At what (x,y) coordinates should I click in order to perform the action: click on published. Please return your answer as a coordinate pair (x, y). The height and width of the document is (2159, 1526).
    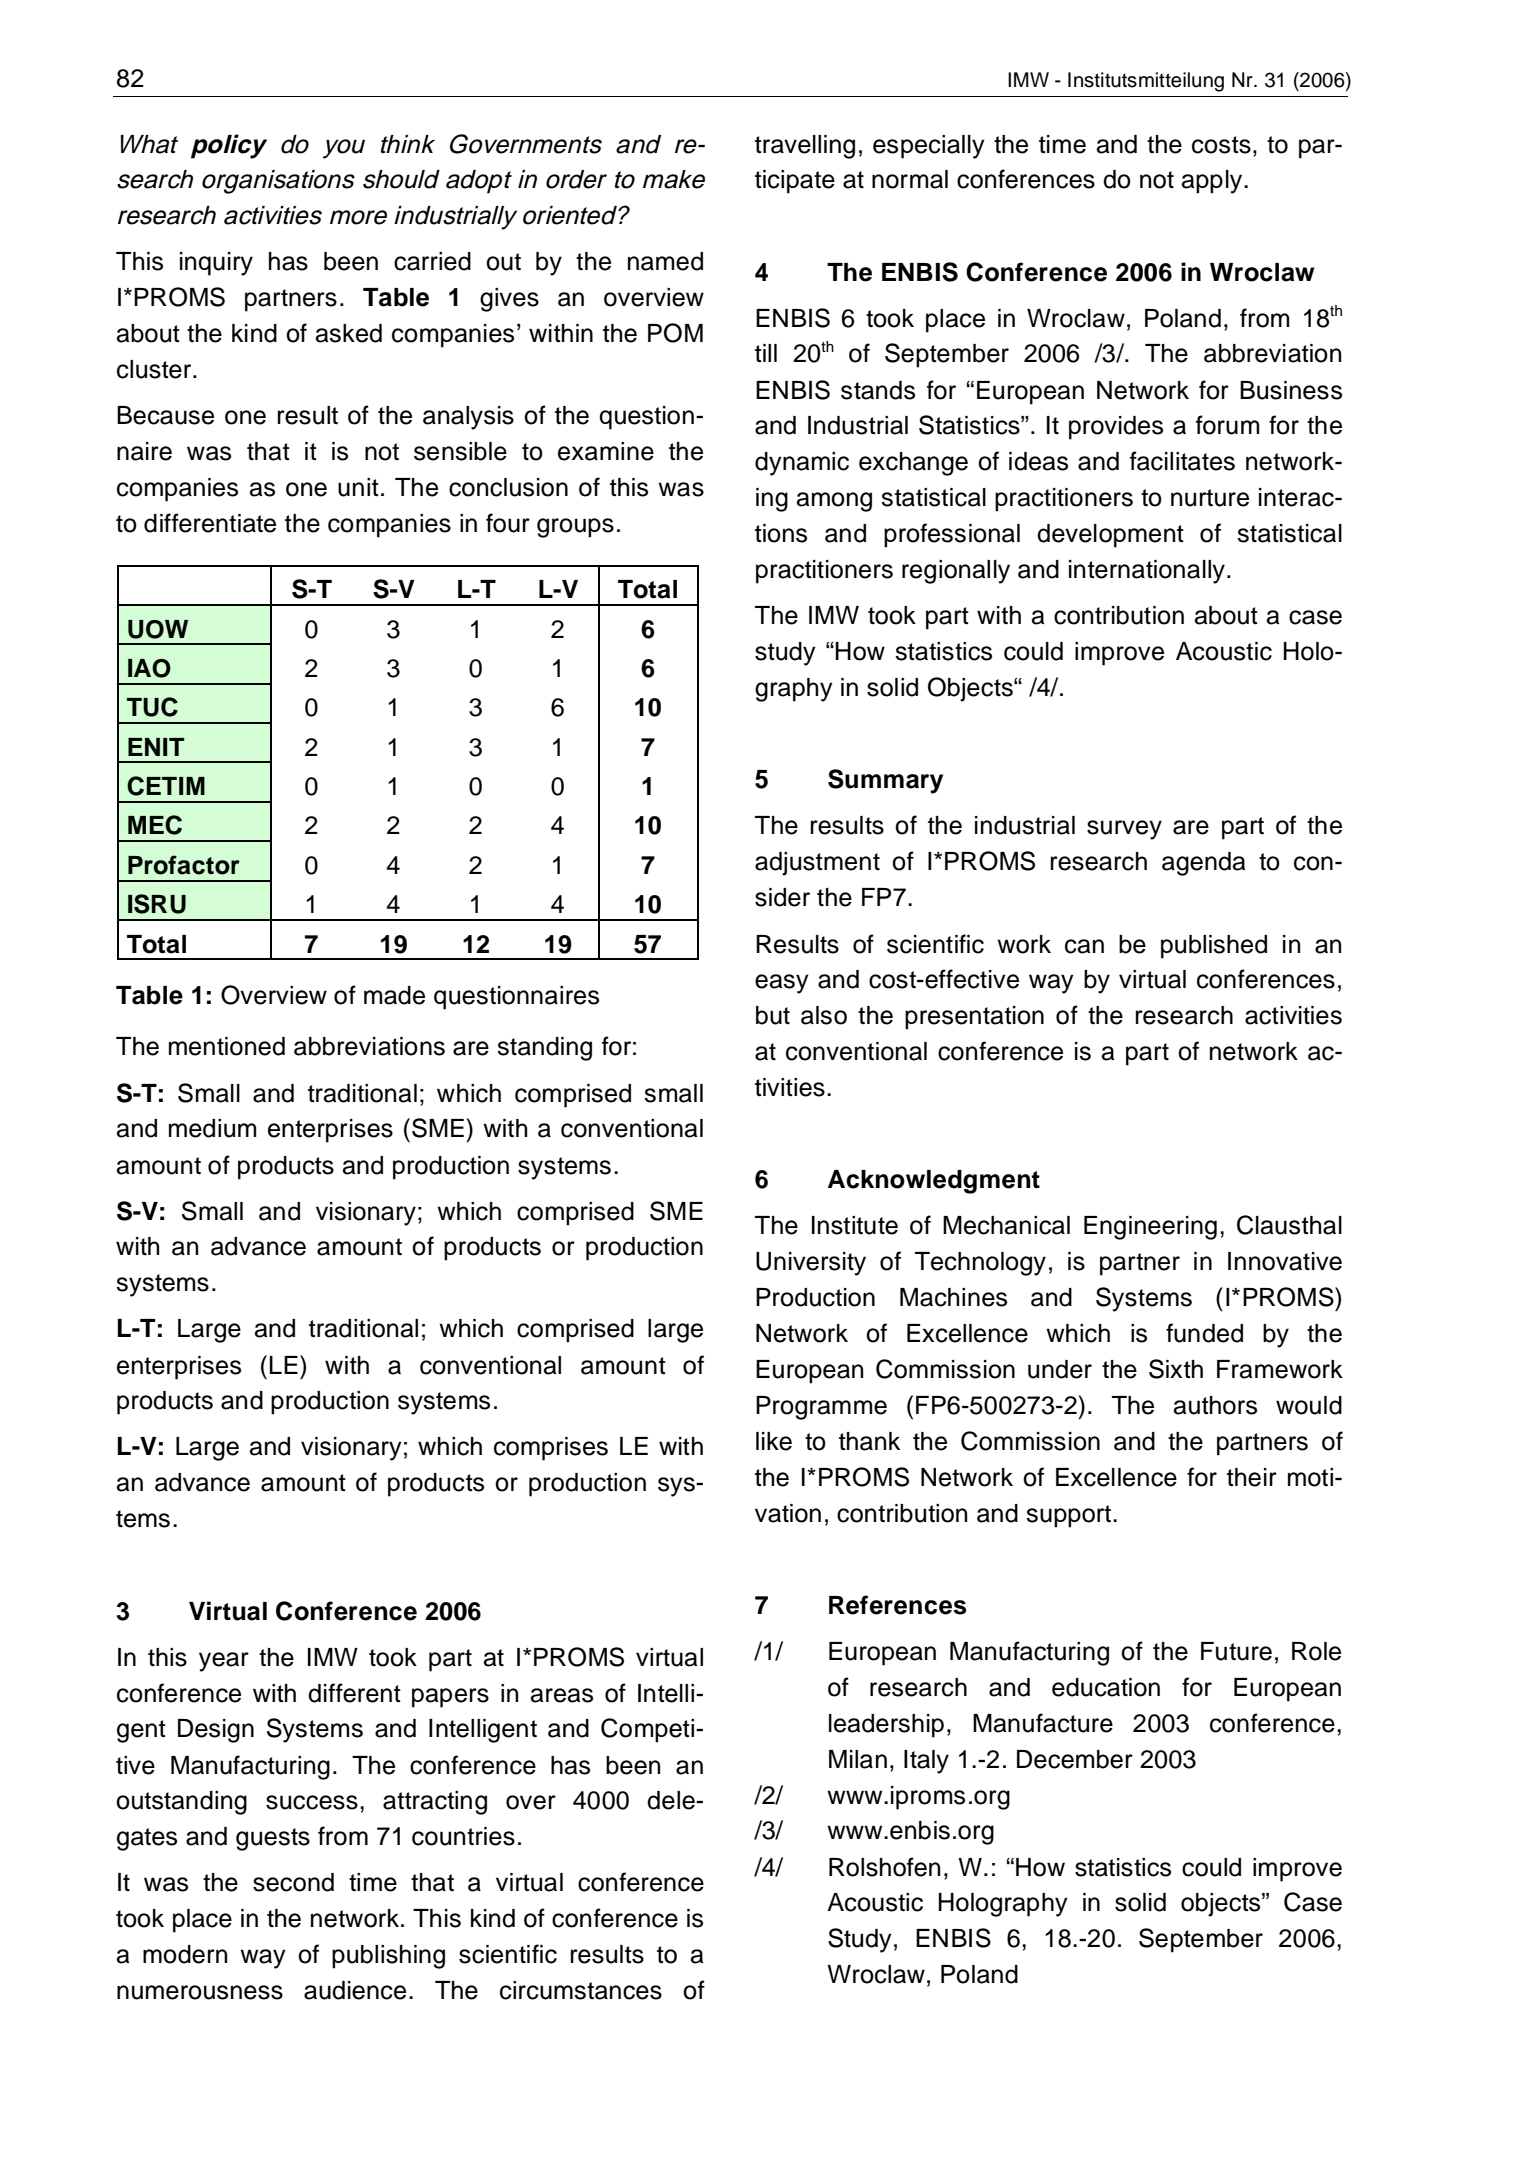
    Looking at the image, I should click on (1214, 947).
